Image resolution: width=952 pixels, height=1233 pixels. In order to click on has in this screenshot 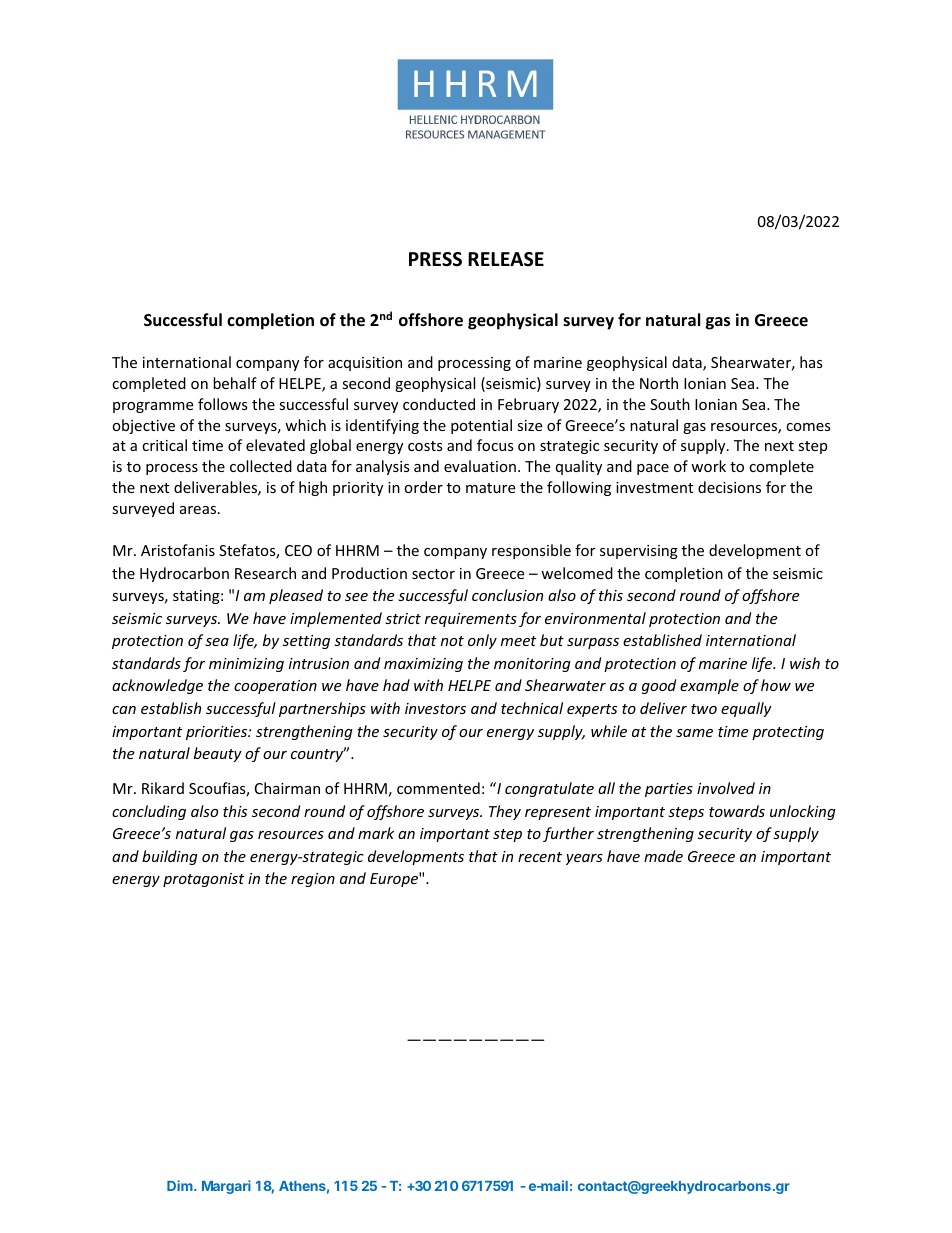, I will do `click(811, 362)`.
